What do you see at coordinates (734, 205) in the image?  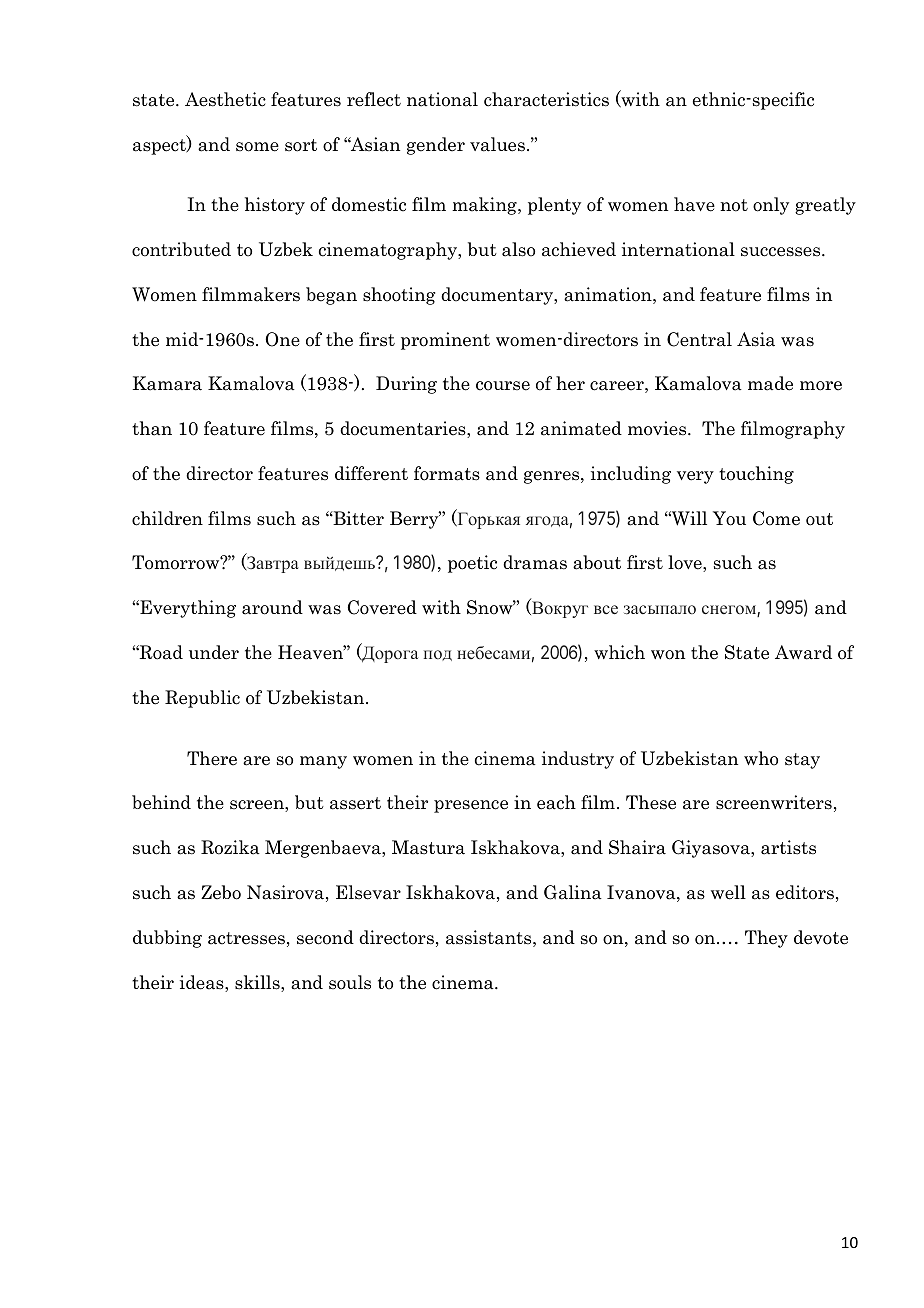 I see `not` at bounding box center [734, 205].
